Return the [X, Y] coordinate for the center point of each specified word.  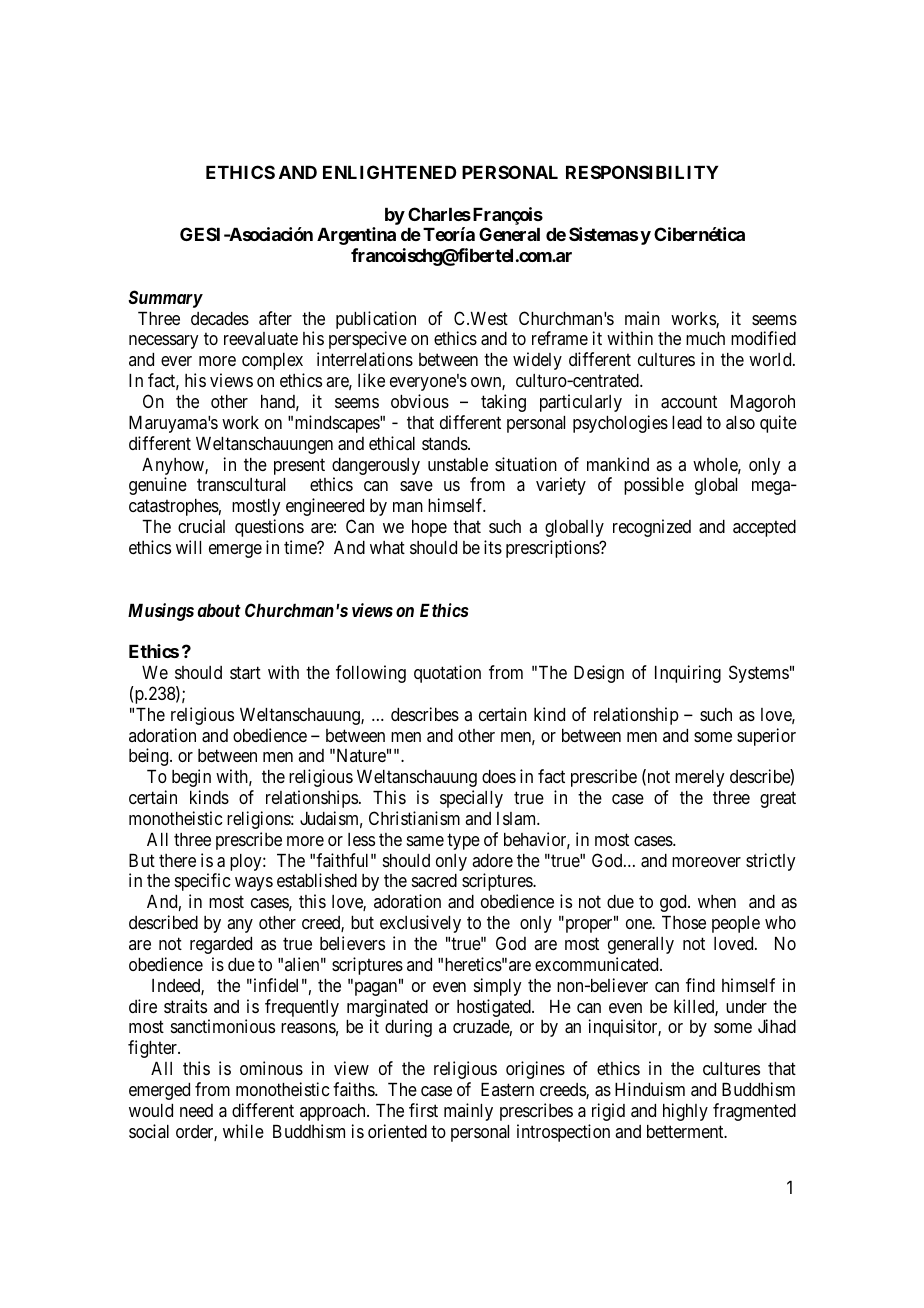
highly [685, 1112]
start [245, 673]
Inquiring [688, 674]
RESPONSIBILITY [642, 172]
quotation [447, 674]
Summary [165, 299]
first [423, 1110]
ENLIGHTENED [390, 172]
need [196, 1110]
